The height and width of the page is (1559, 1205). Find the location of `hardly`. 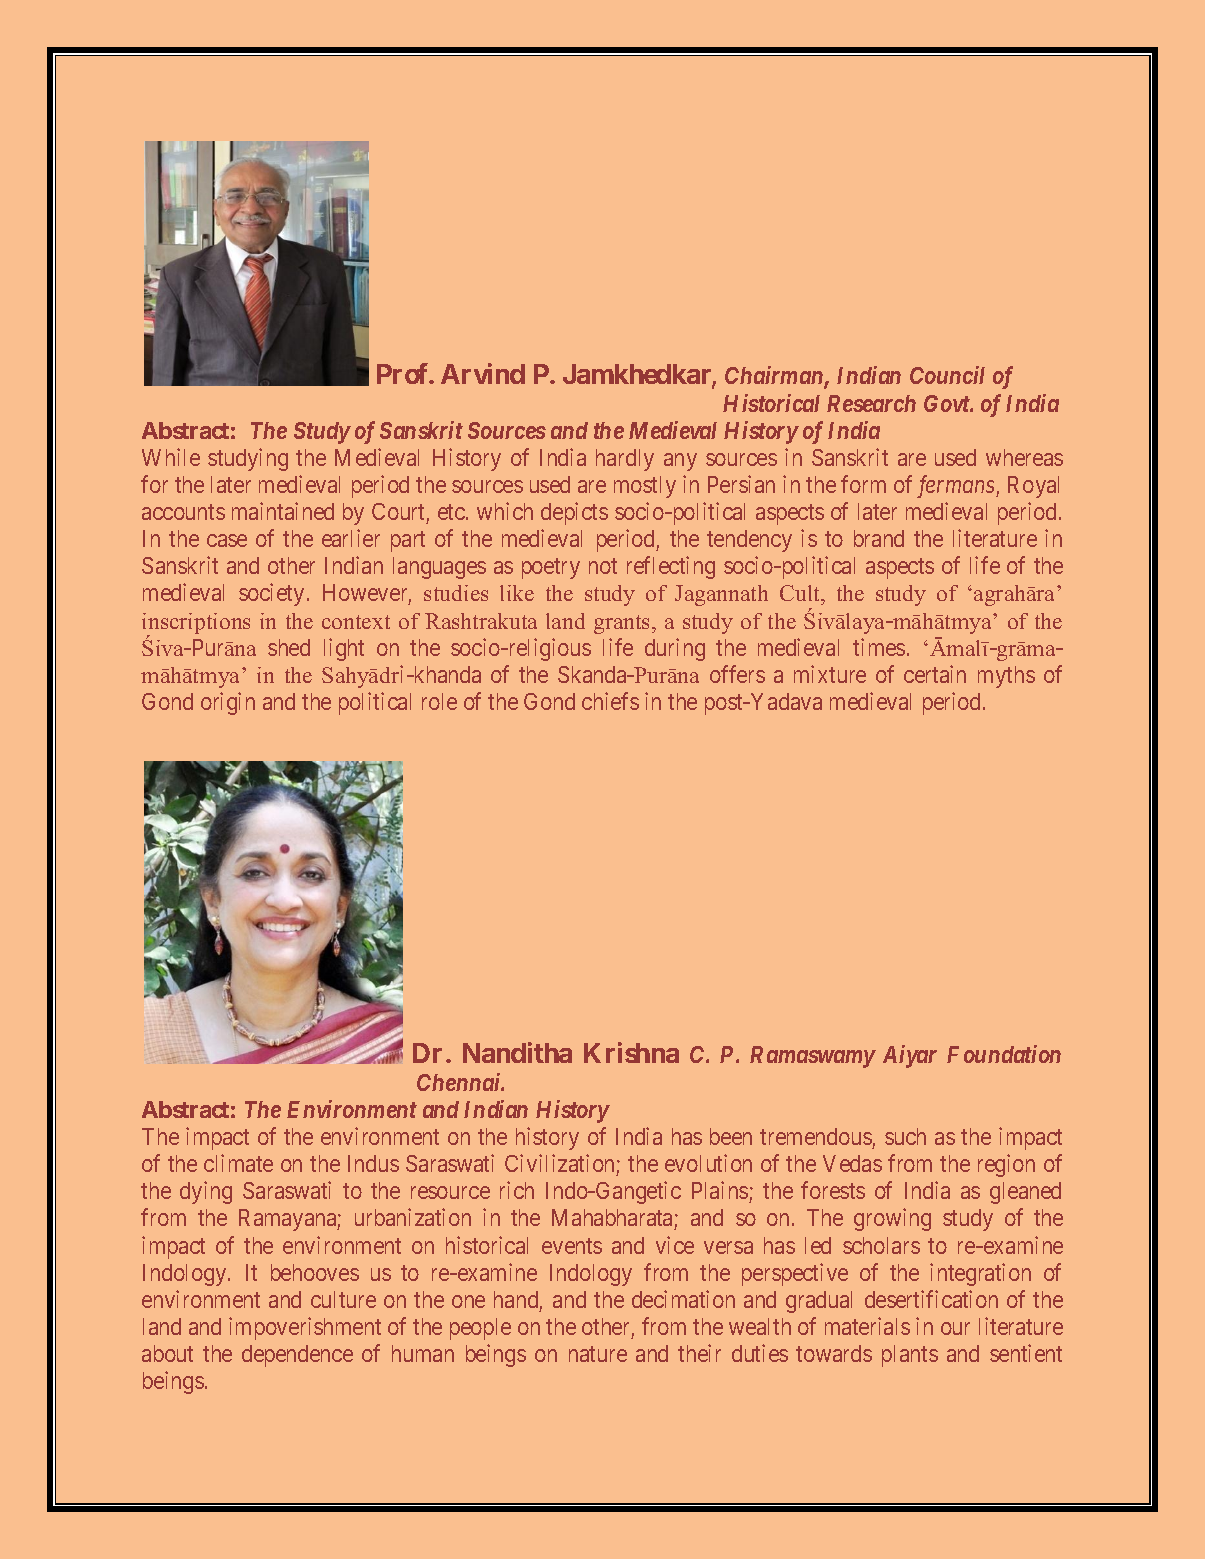

hardly is located at coordinates (625, 460).
